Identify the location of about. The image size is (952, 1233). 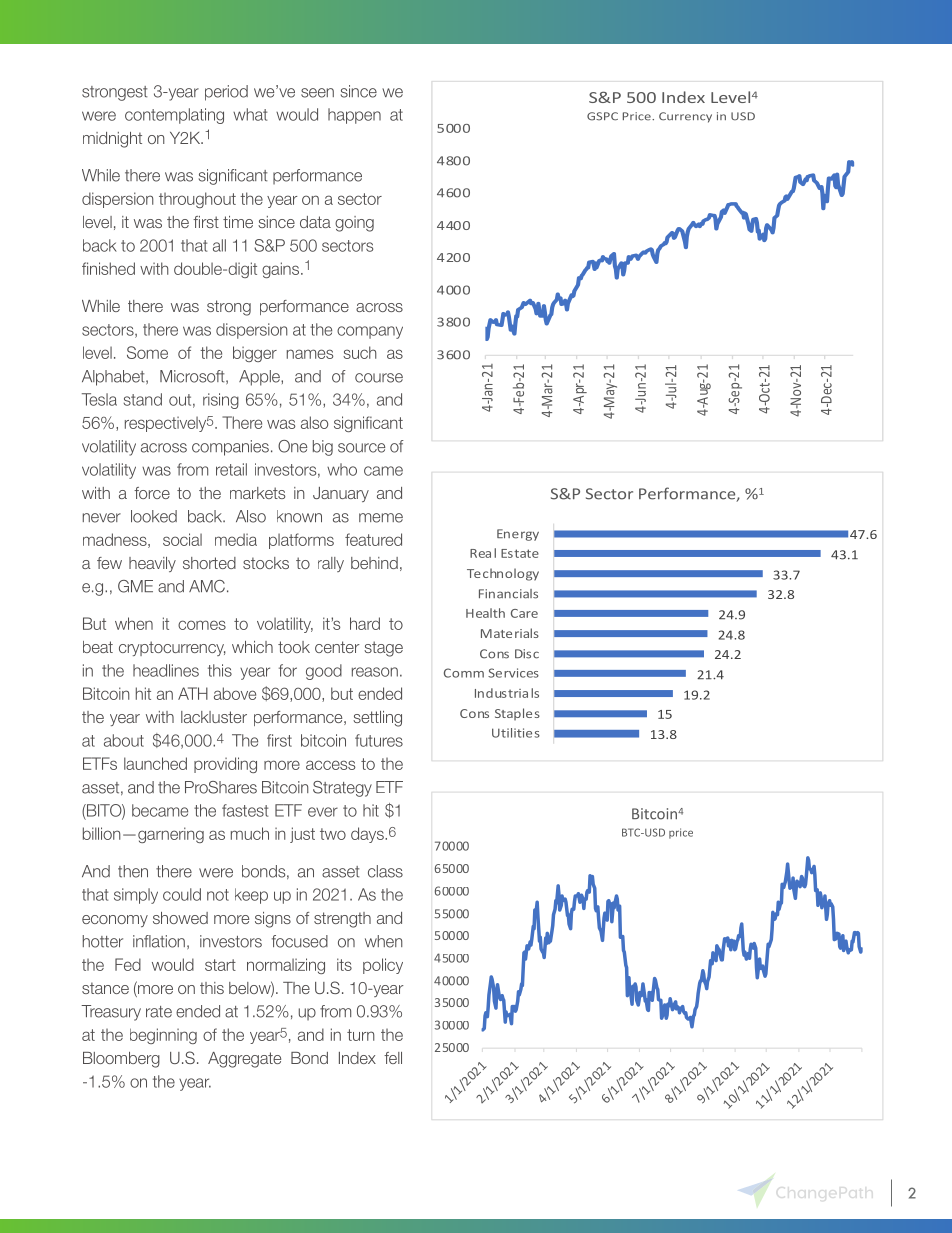
(124, 740).
